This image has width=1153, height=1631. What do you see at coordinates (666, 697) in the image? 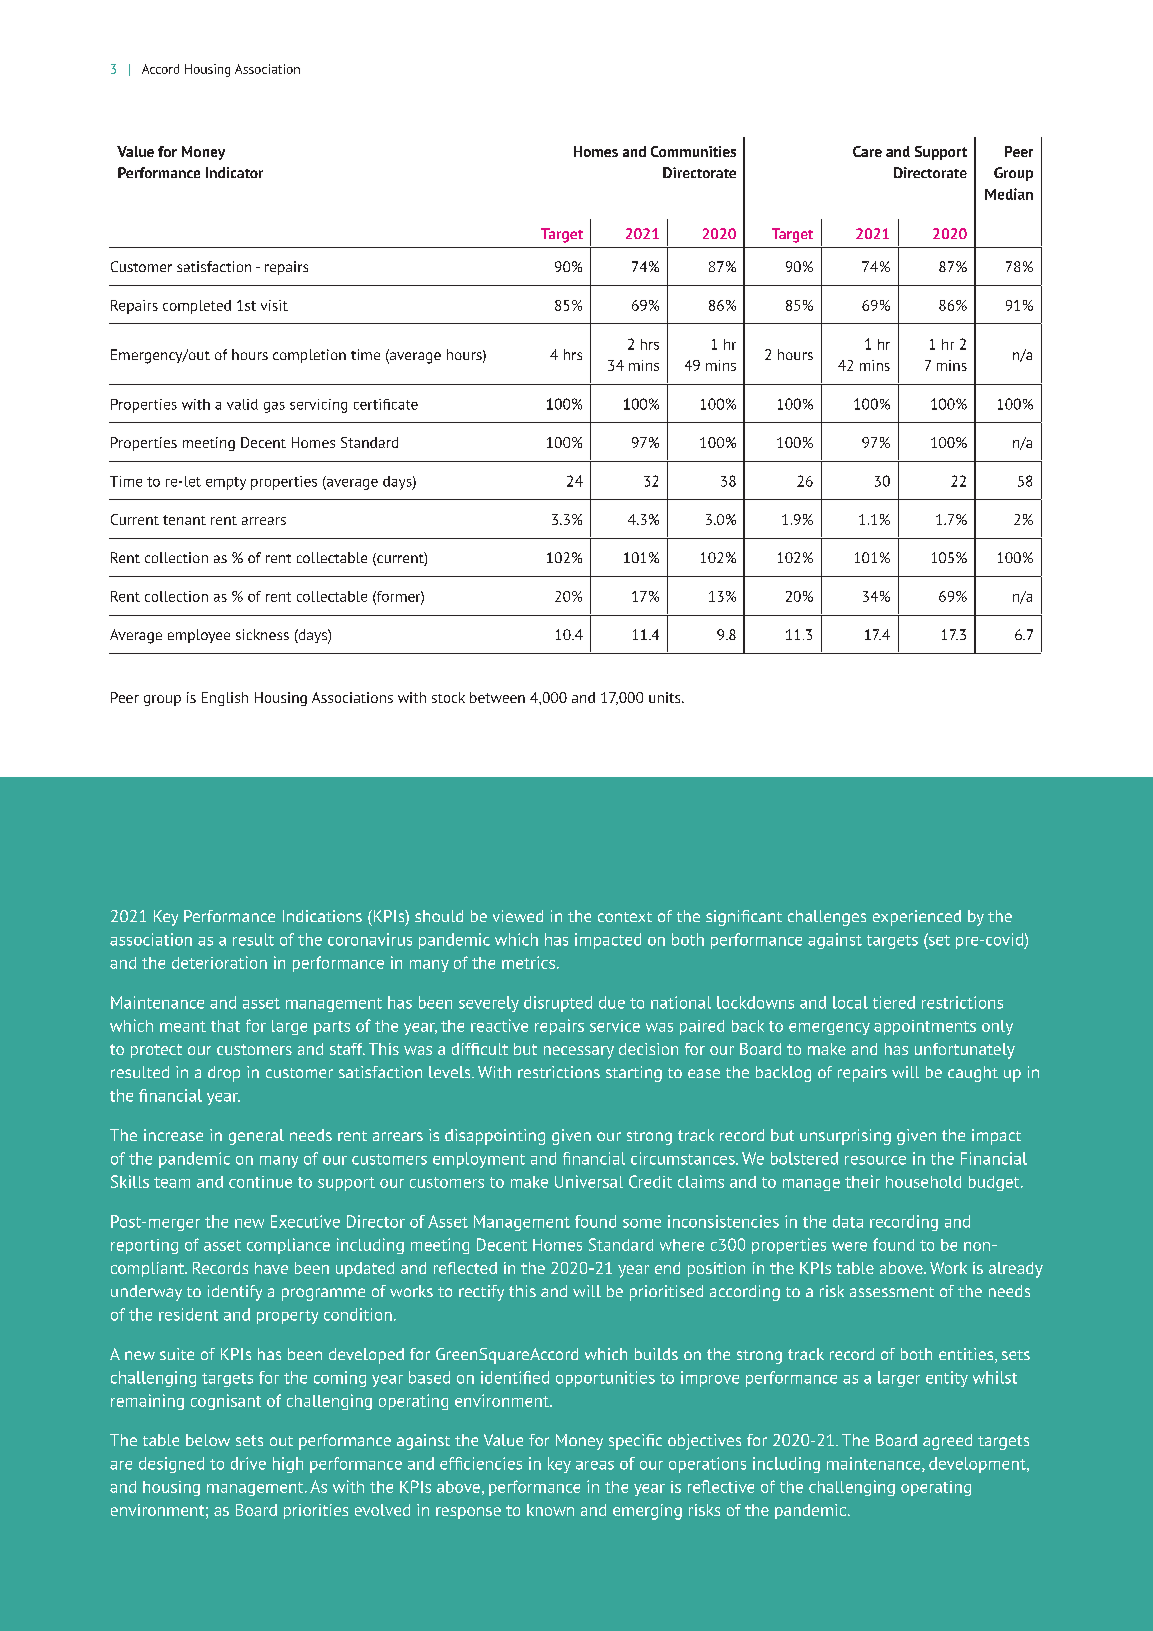
I see `units` at bounding box center [666, 697].
